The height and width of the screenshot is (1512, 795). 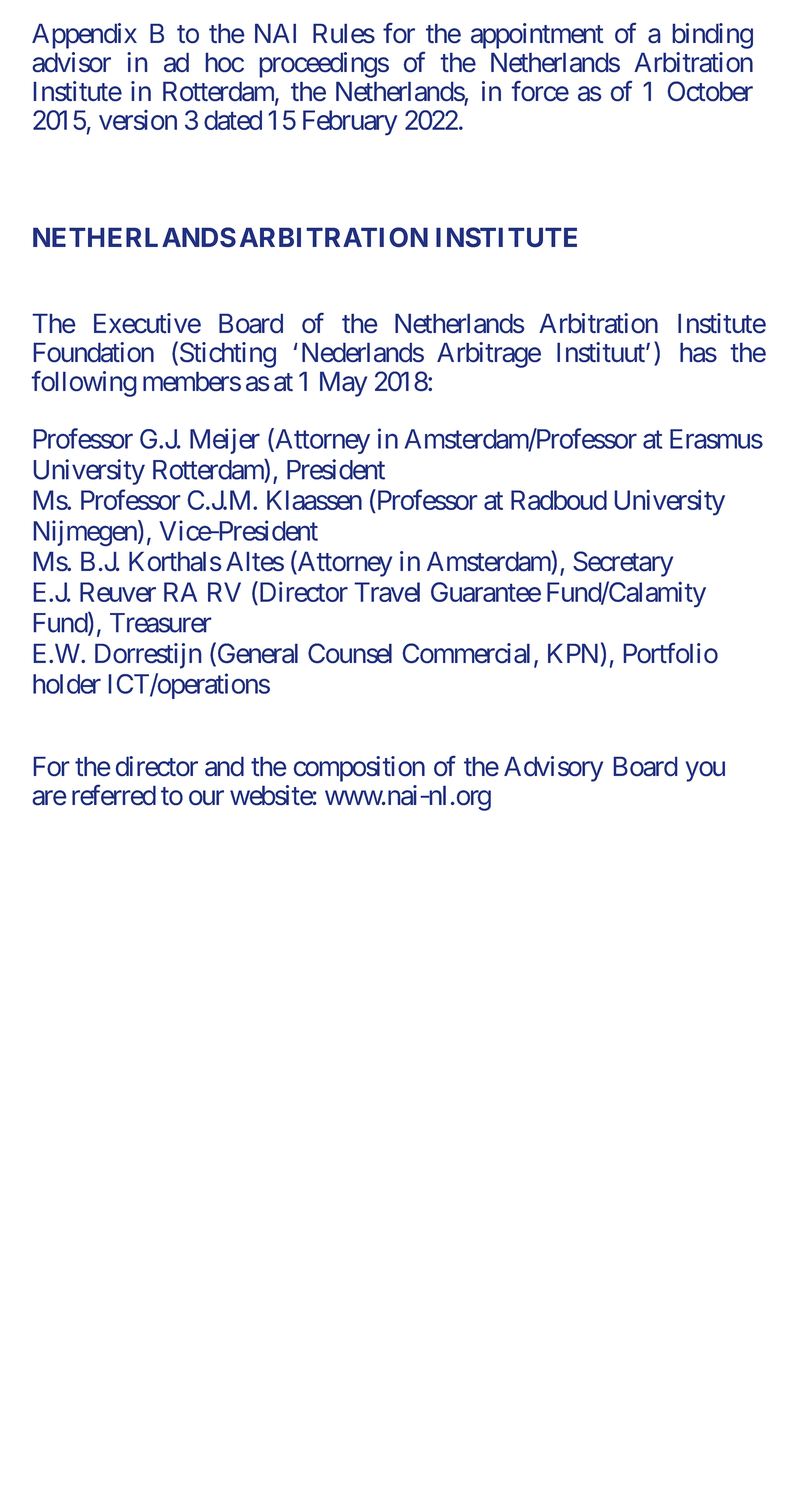 I want to click on October, so click(x=710, y=91).
